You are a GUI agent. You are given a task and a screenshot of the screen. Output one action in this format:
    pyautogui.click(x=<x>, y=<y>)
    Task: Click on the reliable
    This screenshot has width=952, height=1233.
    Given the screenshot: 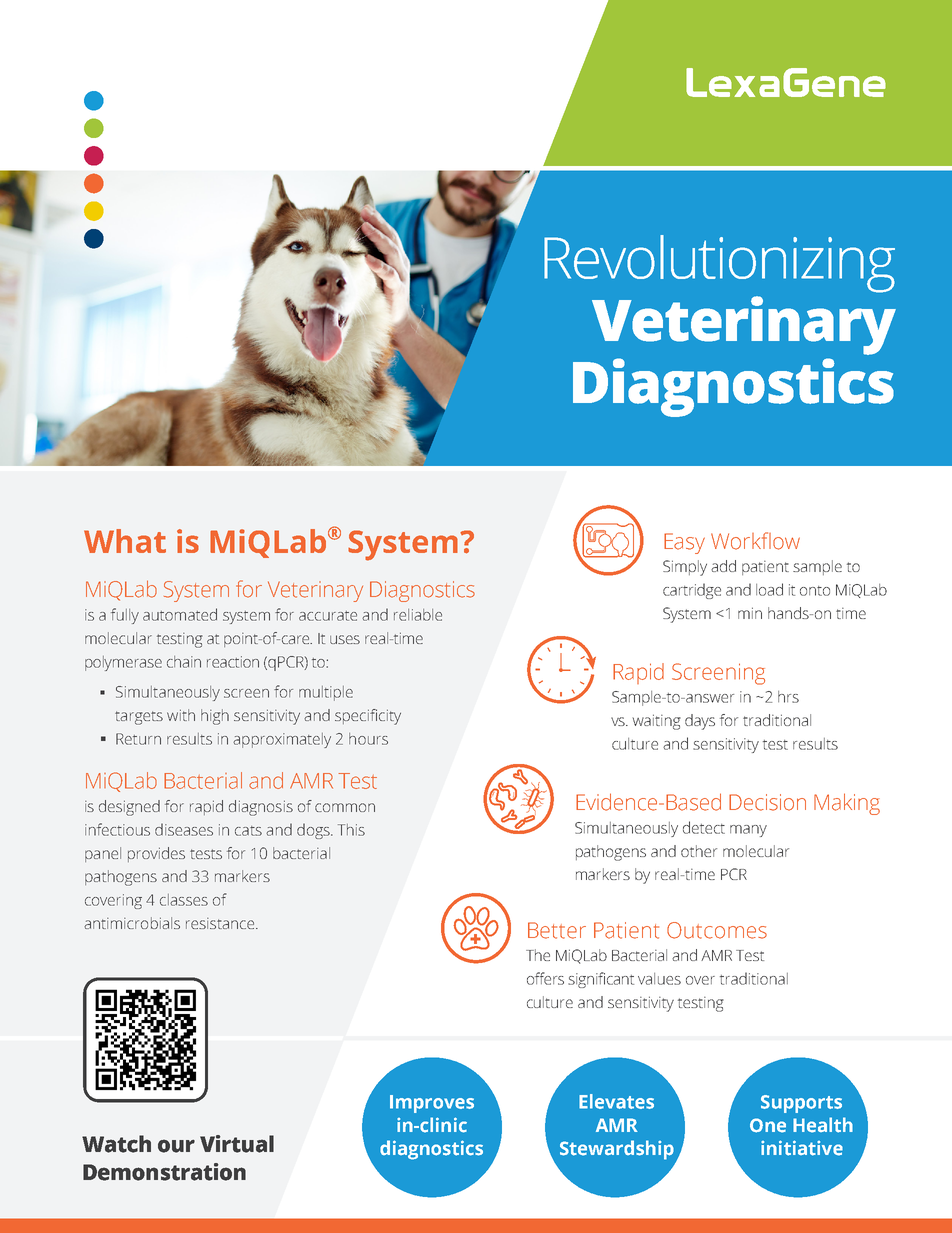 What is the action you would take?
    pyautogui.click(x=418, y=615)
